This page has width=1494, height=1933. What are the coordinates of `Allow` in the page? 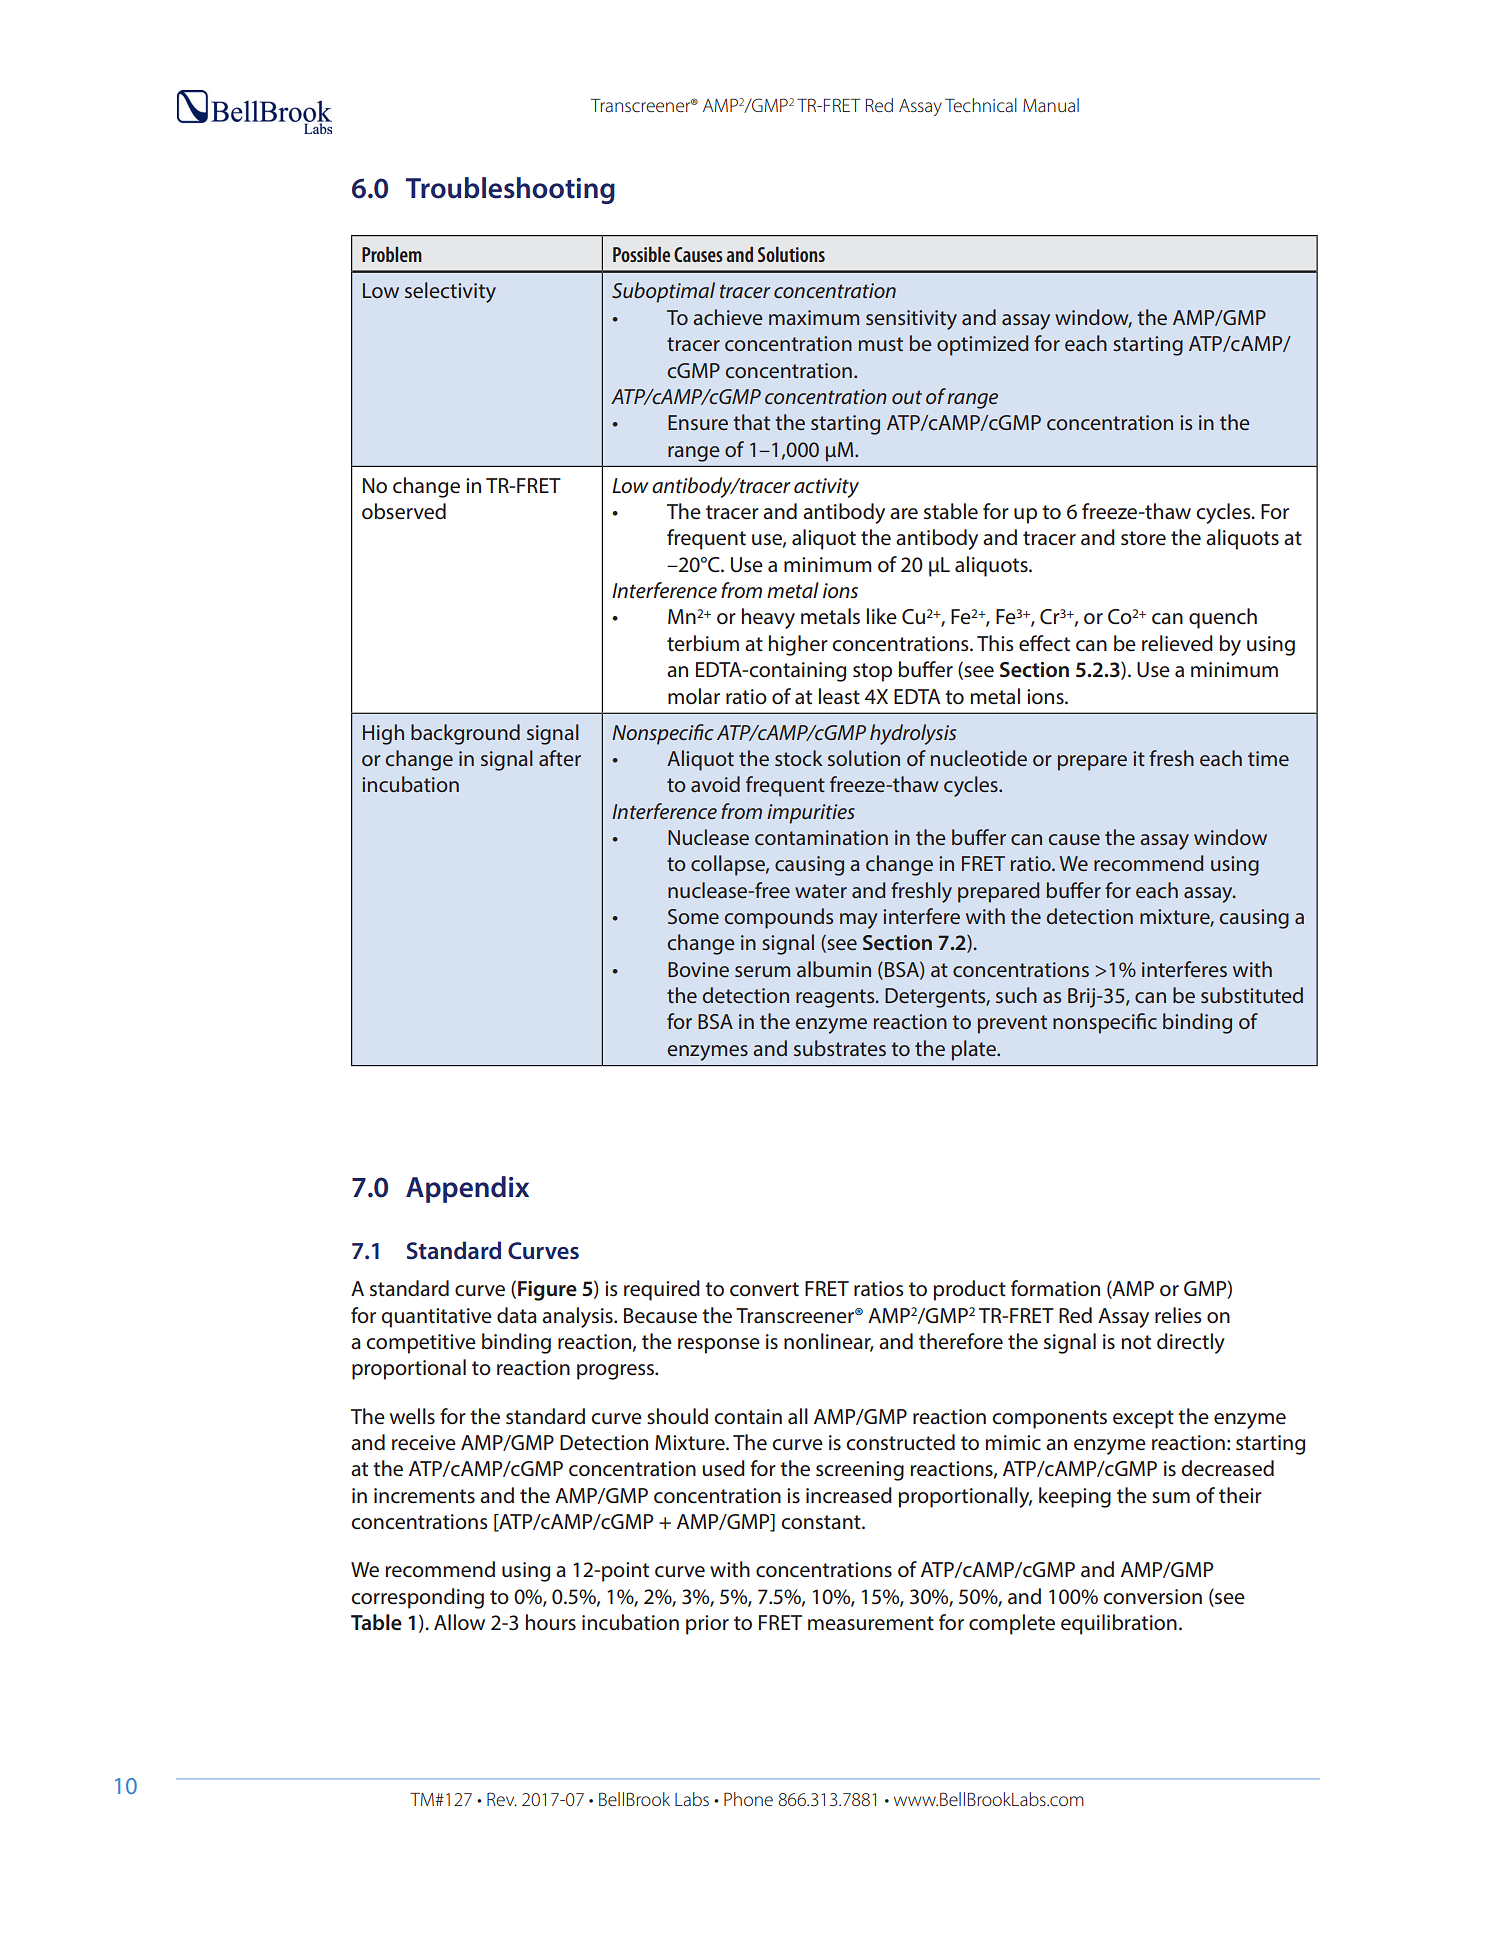 It's located at (459, 1622).
